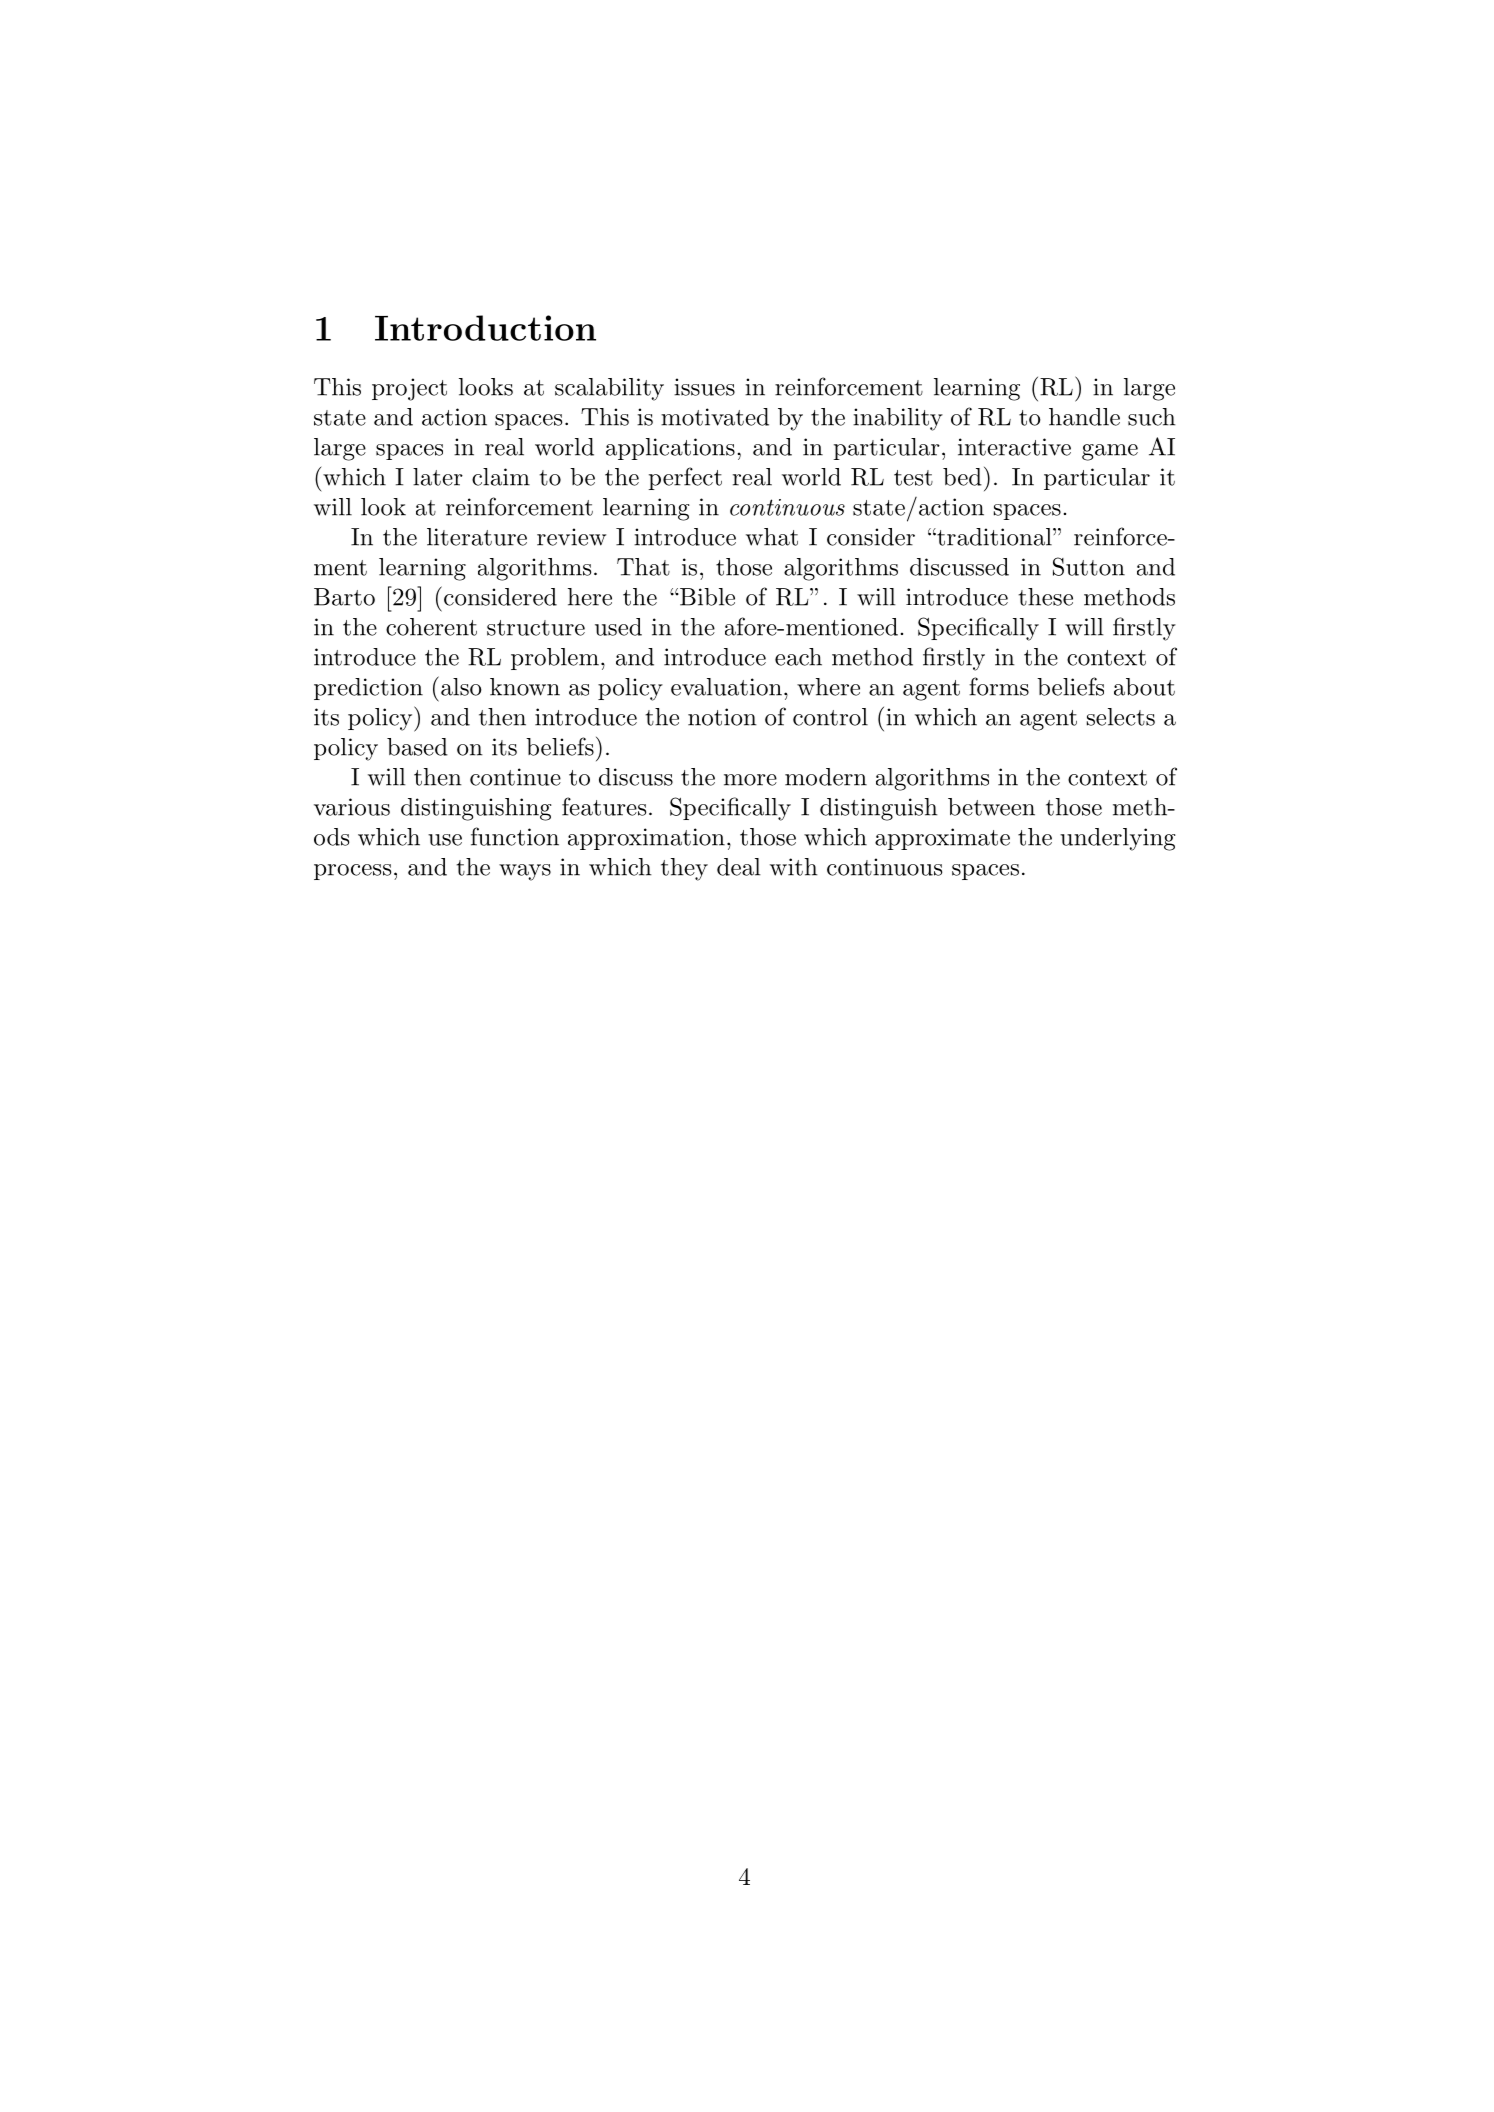  I want to click on handle, so click(1084, 417).
